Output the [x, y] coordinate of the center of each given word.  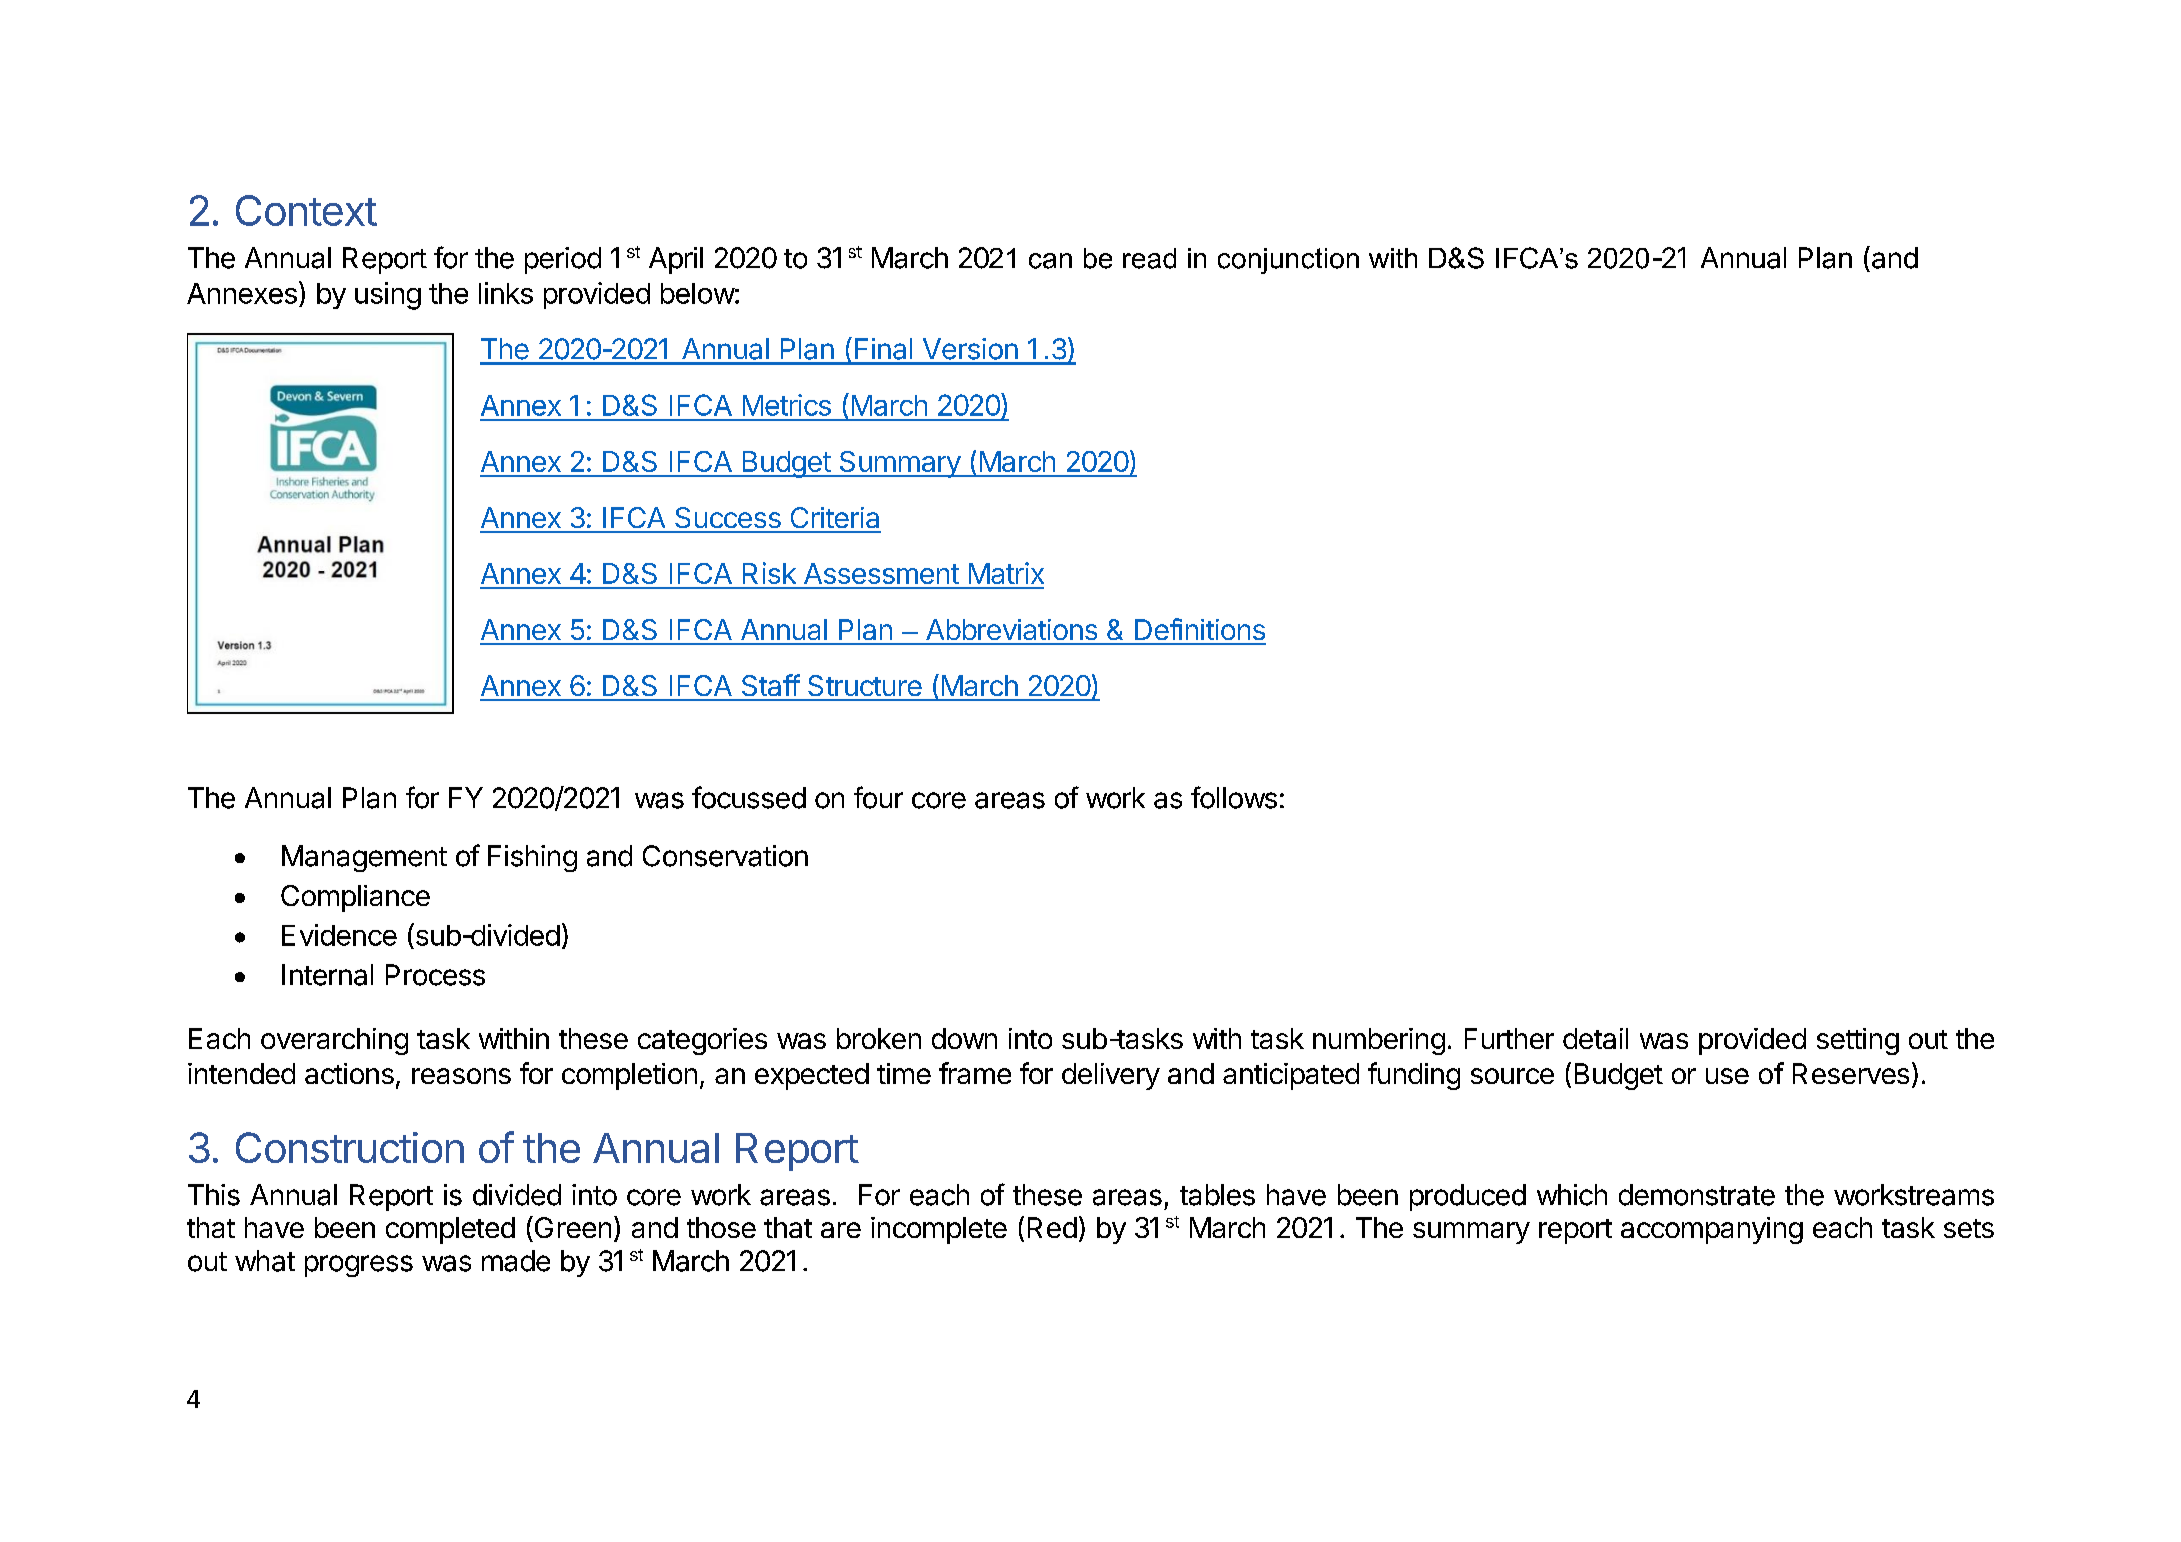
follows [1234, 797]
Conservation [725, 856]
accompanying [1712, 1230]
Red [1052, 1227]
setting [1858, 1041]
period [563, 260]
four [878, 797]
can [1050, 261]
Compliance [355, 898]
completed [450, 1230]
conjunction [1288, 261]
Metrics [787, 405]
